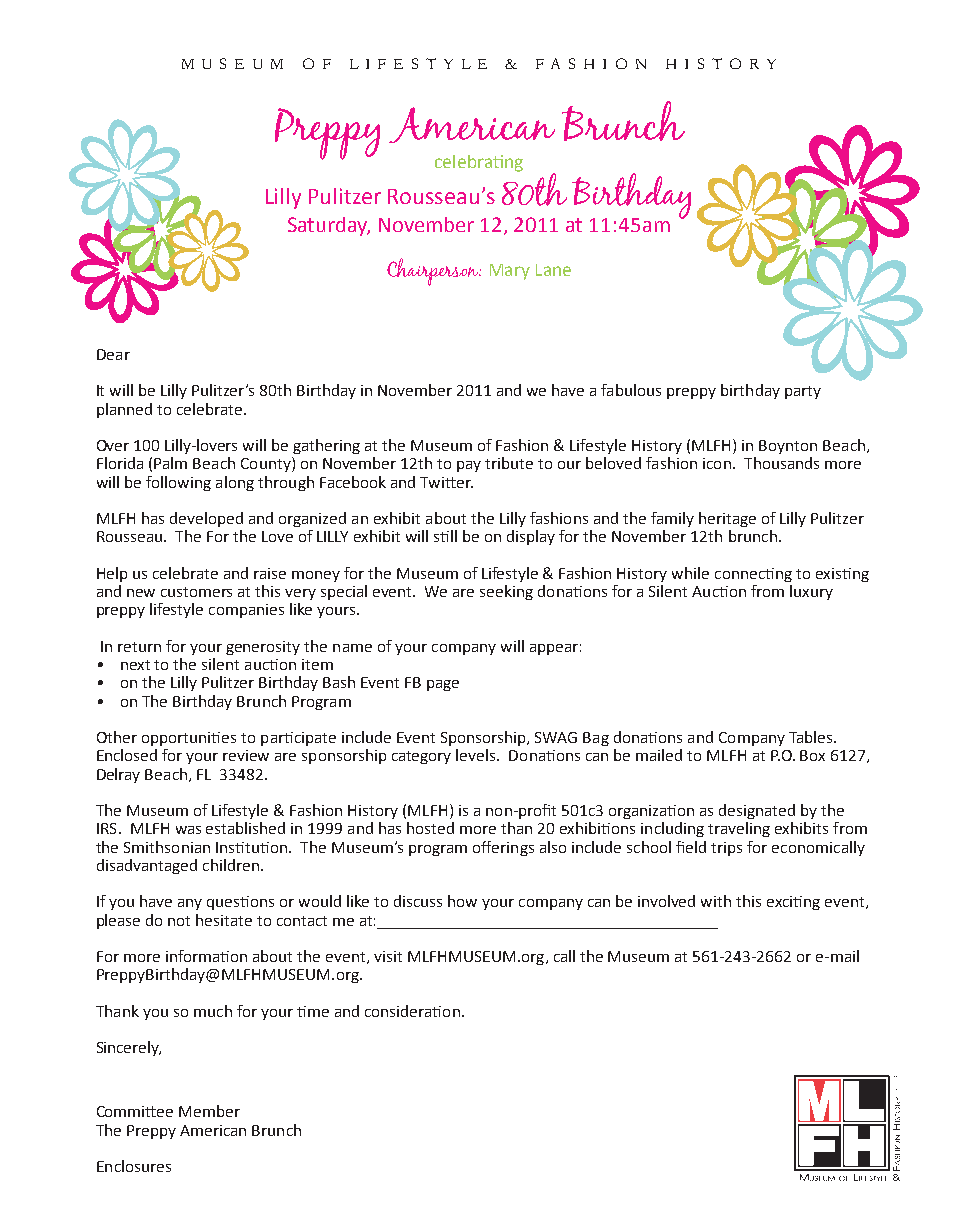  I want to click on information, so click(206, 956).
